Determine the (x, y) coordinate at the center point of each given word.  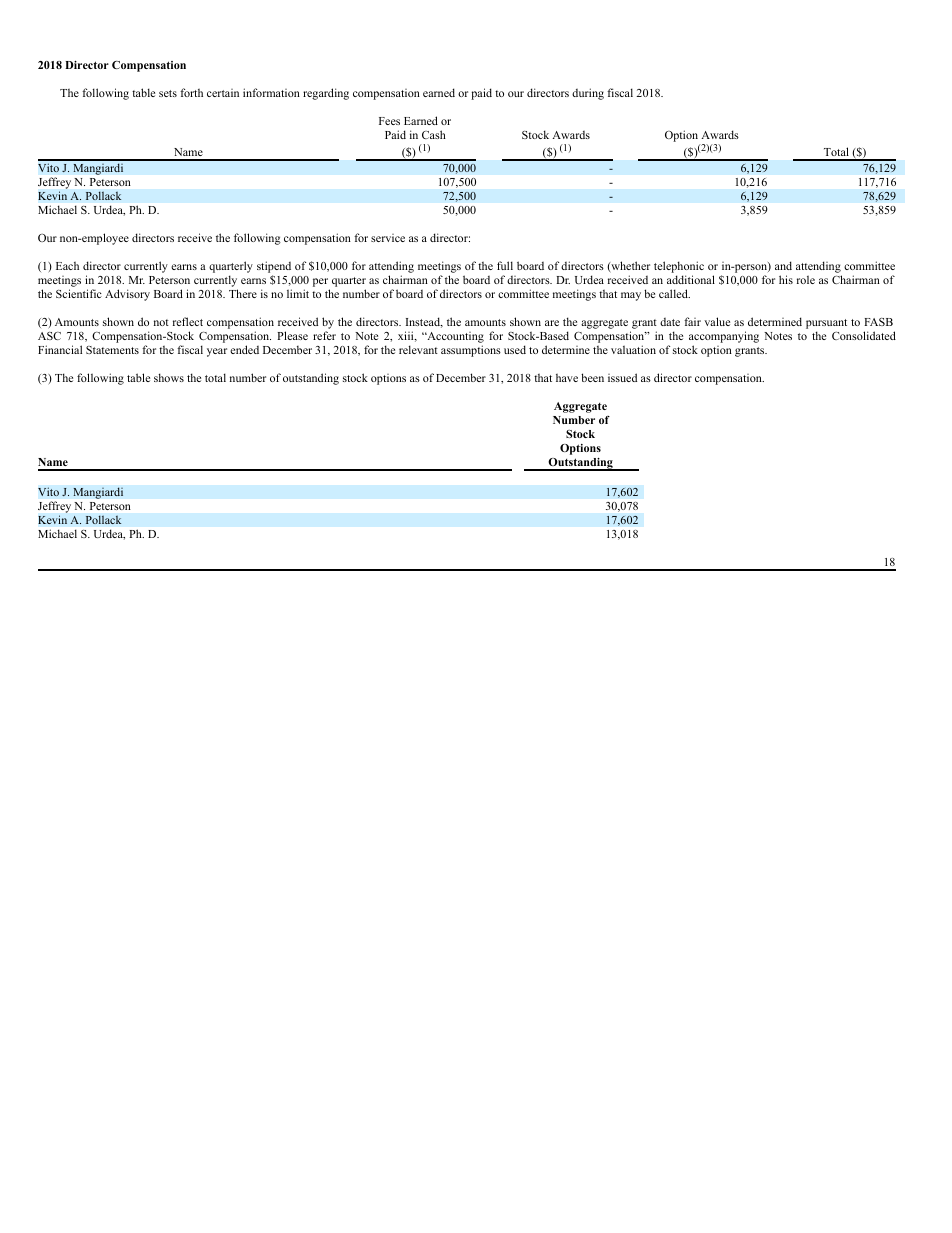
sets (168, 93)
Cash (434, 134)
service (388, 238)
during (588, 94)
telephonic (679, 267)
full (505, 265)
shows (169, 377)
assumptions (471, 351)
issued (622, 377)
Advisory (127, 295)
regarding (326, 94)
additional (691, 279)
